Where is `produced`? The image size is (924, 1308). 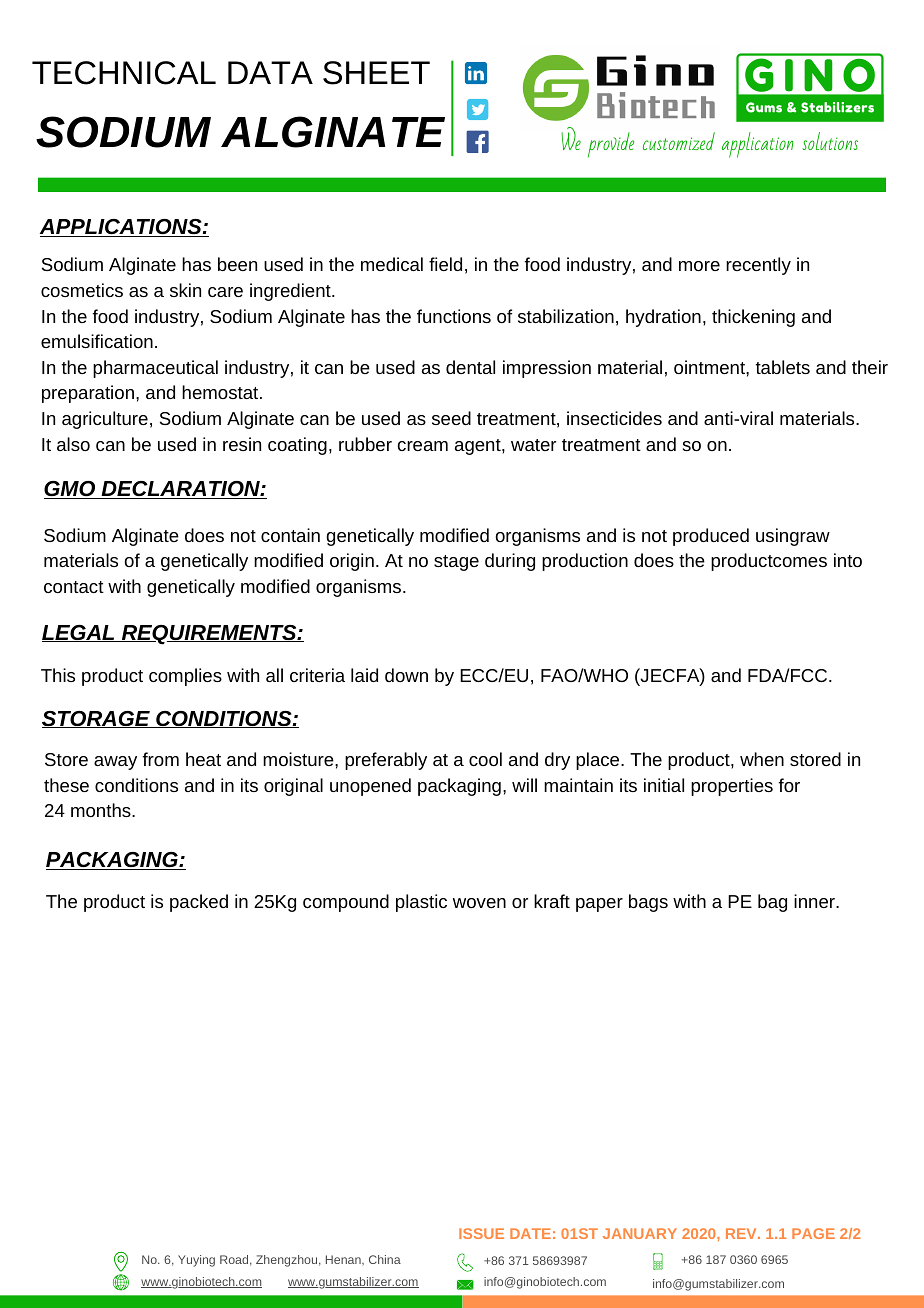 produced is located at coordinates (711, 537).
